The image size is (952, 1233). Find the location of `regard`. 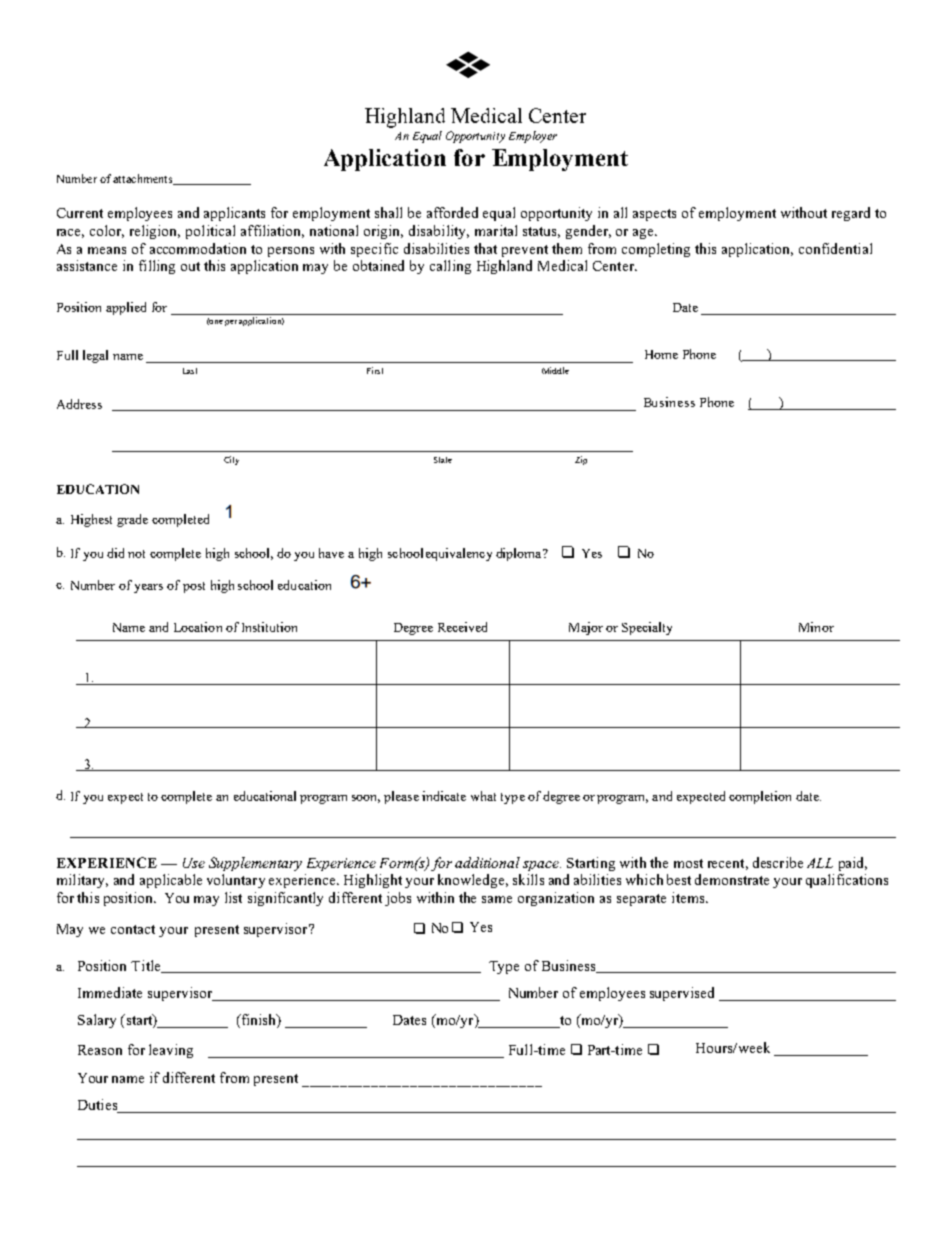

regard is located at coordinates (851, 214).
